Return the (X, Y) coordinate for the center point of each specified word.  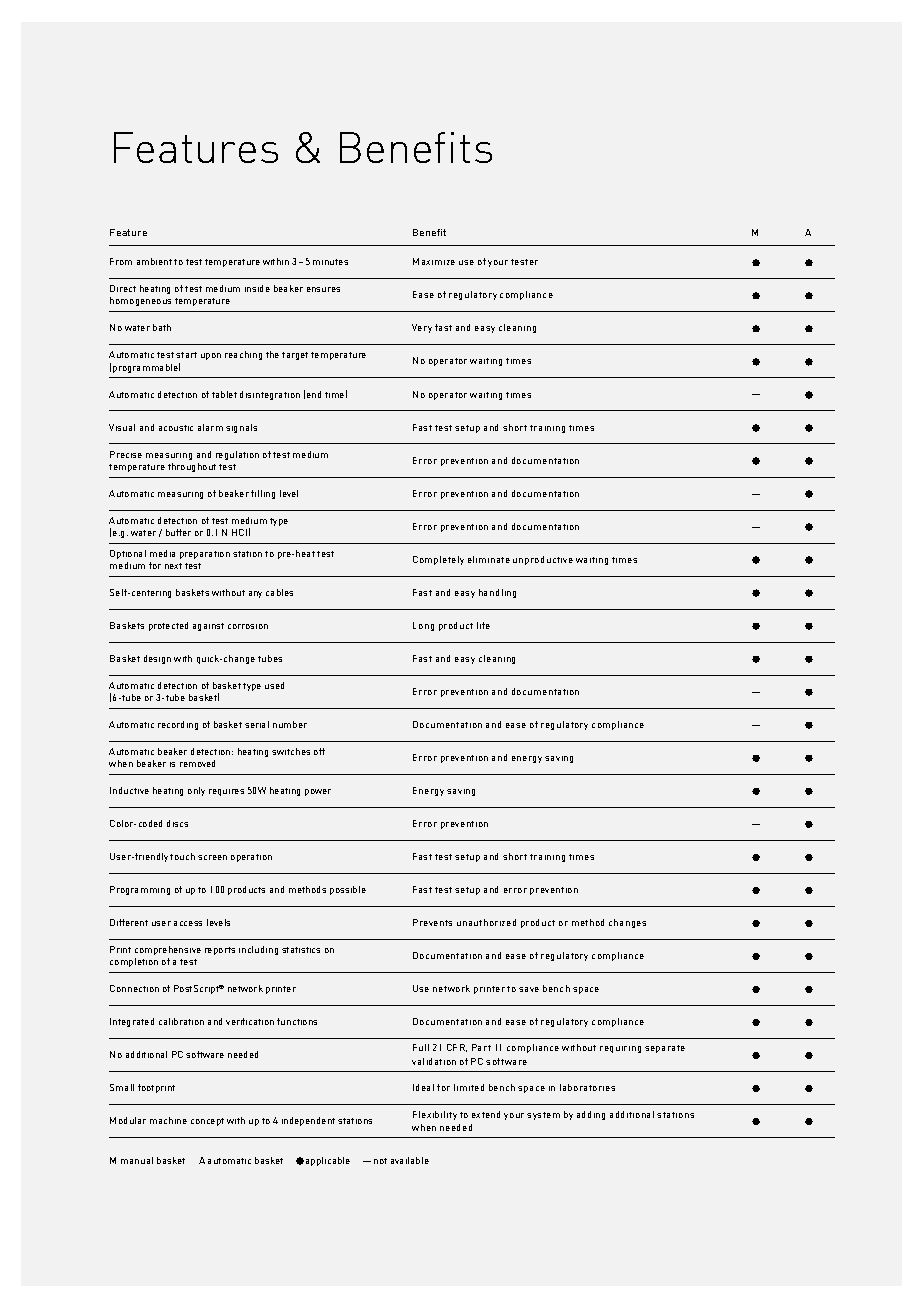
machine (168, 1120)
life (483, 625)
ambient (154, 261)
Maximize (434, 261)
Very (422, 328)
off (319, 751)
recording (178, 725)
